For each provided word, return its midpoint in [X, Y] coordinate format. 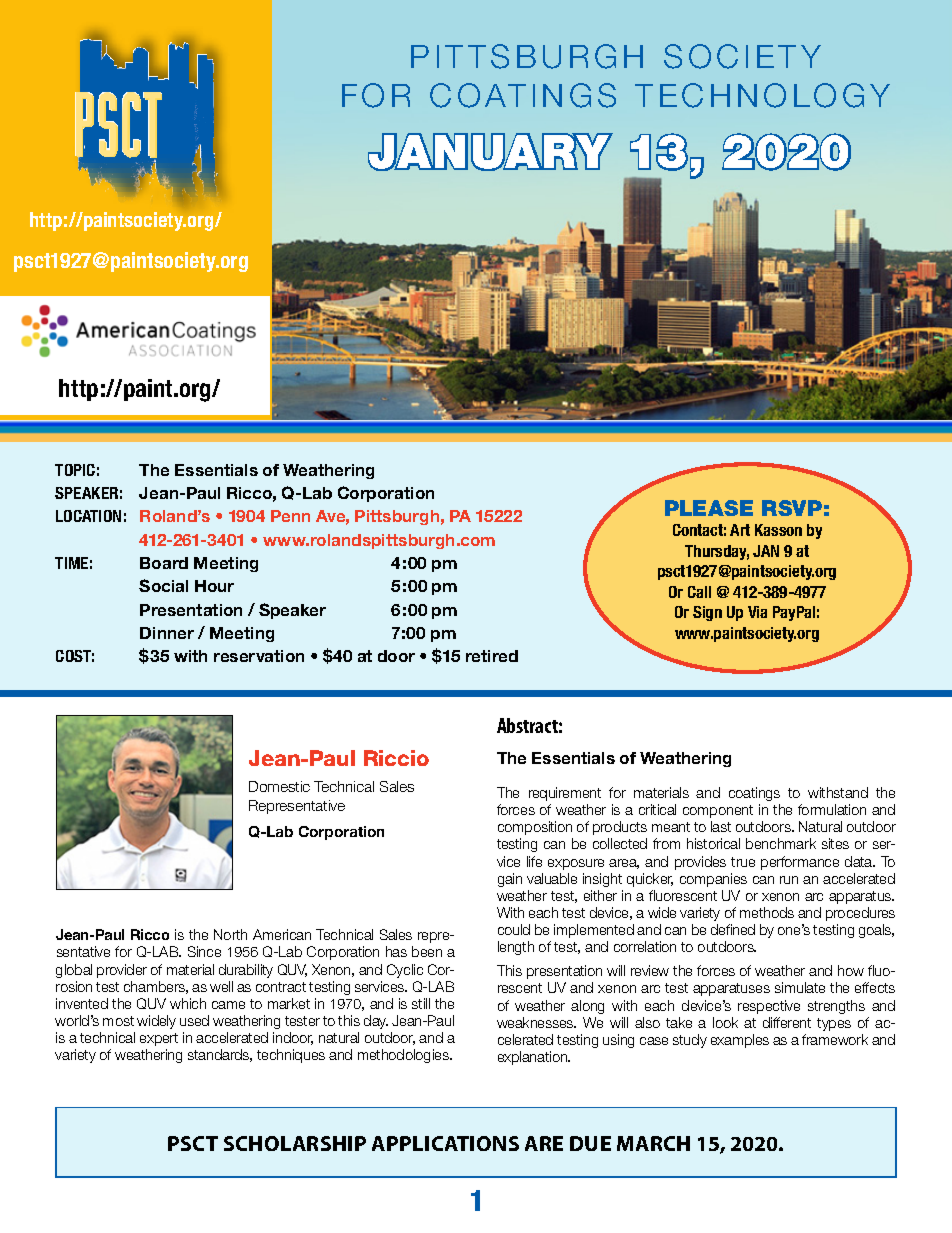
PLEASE [709, 508]
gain [510, 880]
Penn [290, 516]
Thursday [717, 552]
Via [757, 612]
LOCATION [88, 516]
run [789, 880]
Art [740, 530]
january [490, 152]
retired [492, 656]
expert [159, 1039]
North [230, 934]
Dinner [167, 633]
